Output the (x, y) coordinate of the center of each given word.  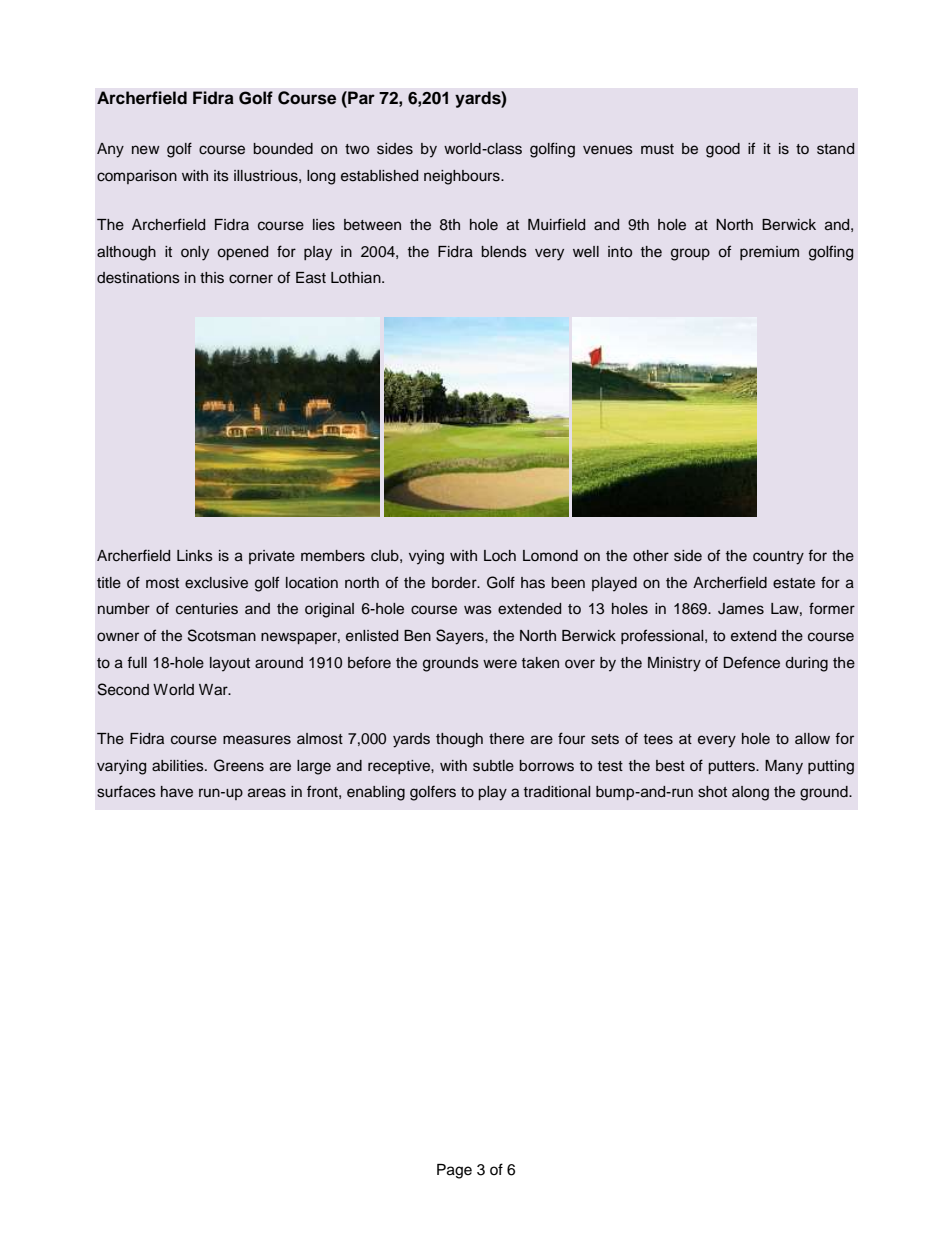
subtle (493, 766)
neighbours (463, 177)
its (221, 176)
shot (712, 792)
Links (195, 556)
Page (454, 1171)
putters (732, 767)
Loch (500, 555)
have (177, 792)
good (723, 150)
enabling (376, 793)
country (778, 558)
